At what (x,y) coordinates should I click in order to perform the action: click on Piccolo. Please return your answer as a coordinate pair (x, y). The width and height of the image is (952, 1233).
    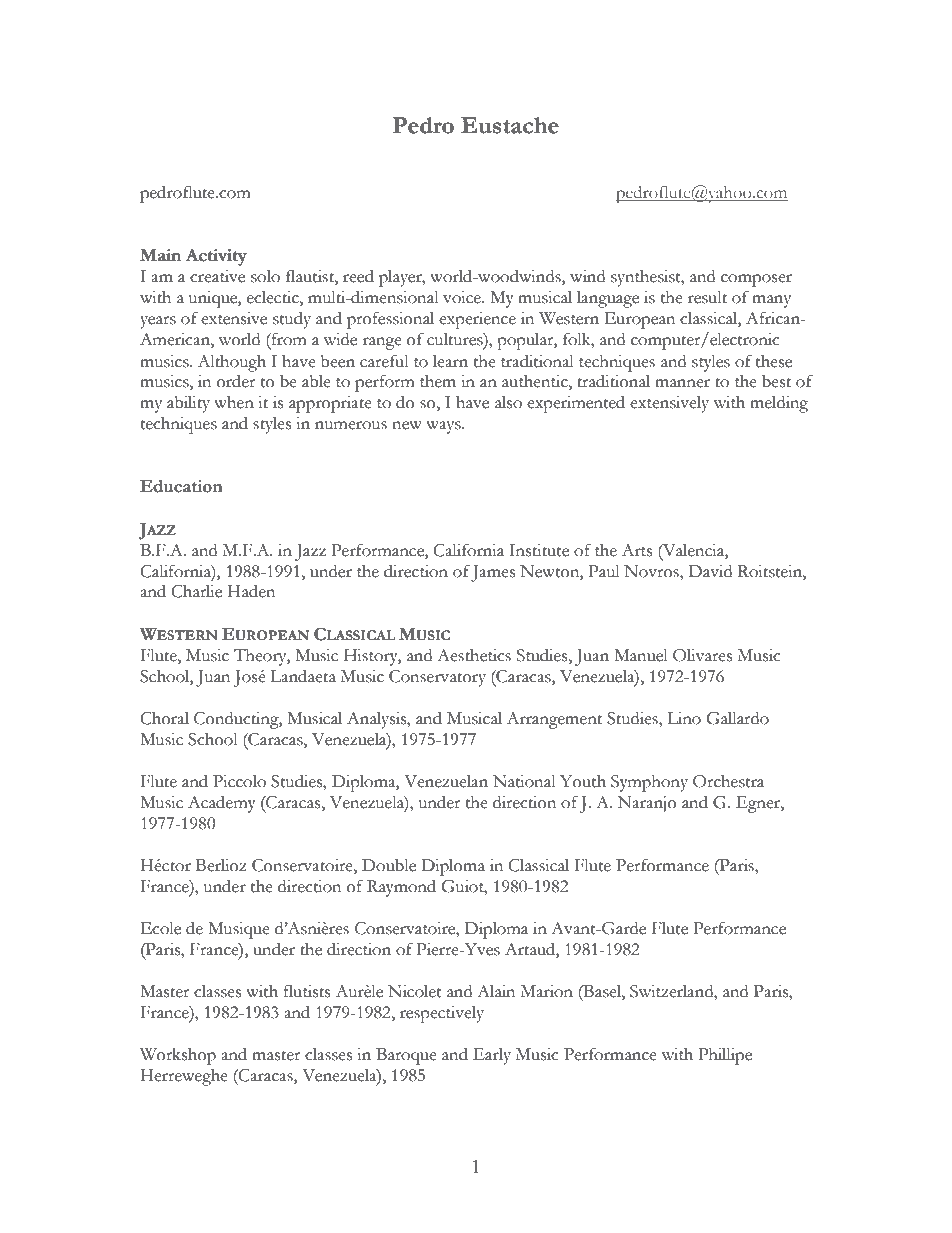
    Looking at the image, I should click on (239, 781).
